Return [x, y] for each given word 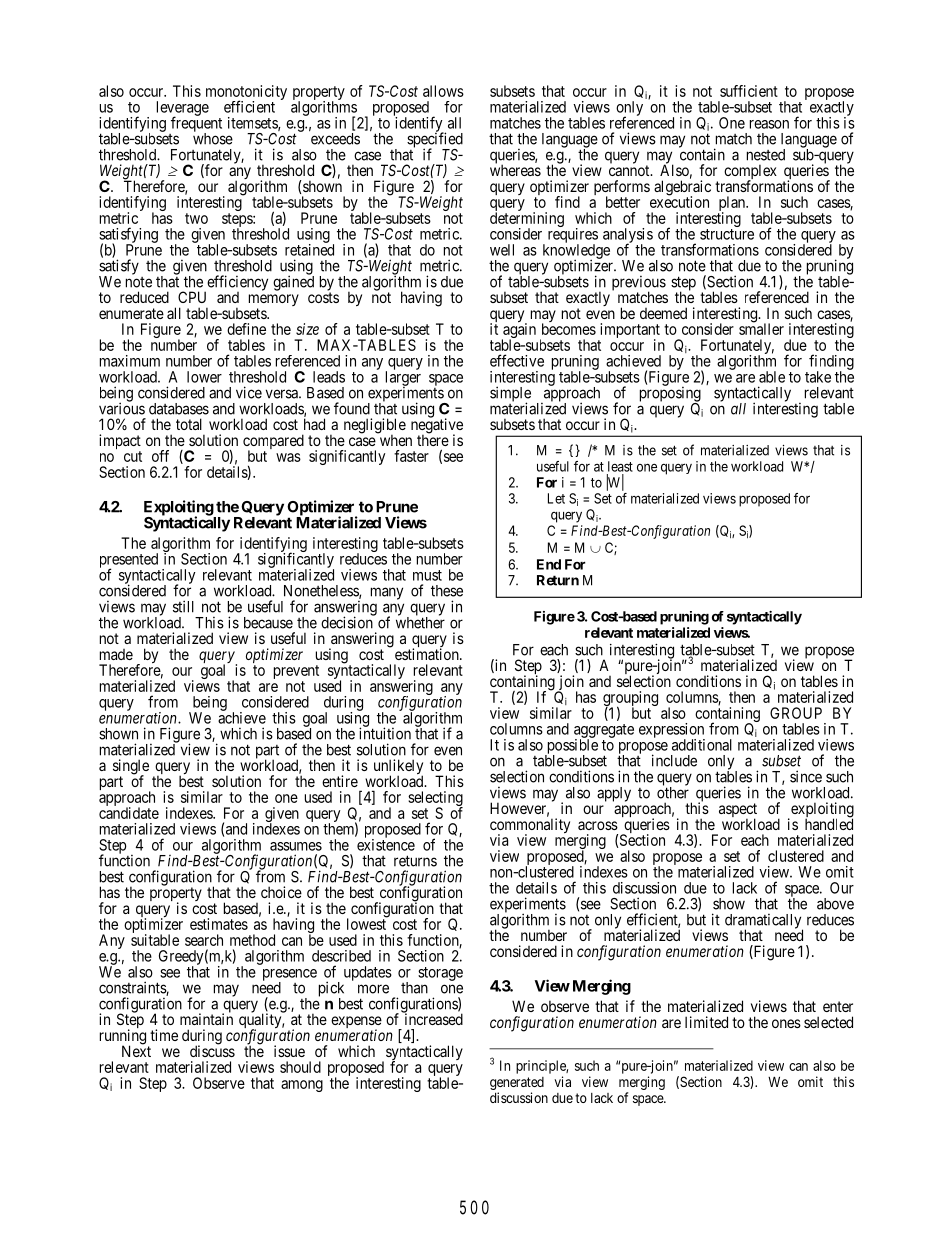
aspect [738, 811]
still [183, 606]
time [164, 1035]
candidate [129, 813]
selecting [435, 800]
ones [786, 1023]
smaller [761, 328]
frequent [196, 124]
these [447, 591]
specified [435, 140]
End [549, 564]
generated [517, 1083]
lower [204, 377]
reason [769, 124]
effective [517, 360]
